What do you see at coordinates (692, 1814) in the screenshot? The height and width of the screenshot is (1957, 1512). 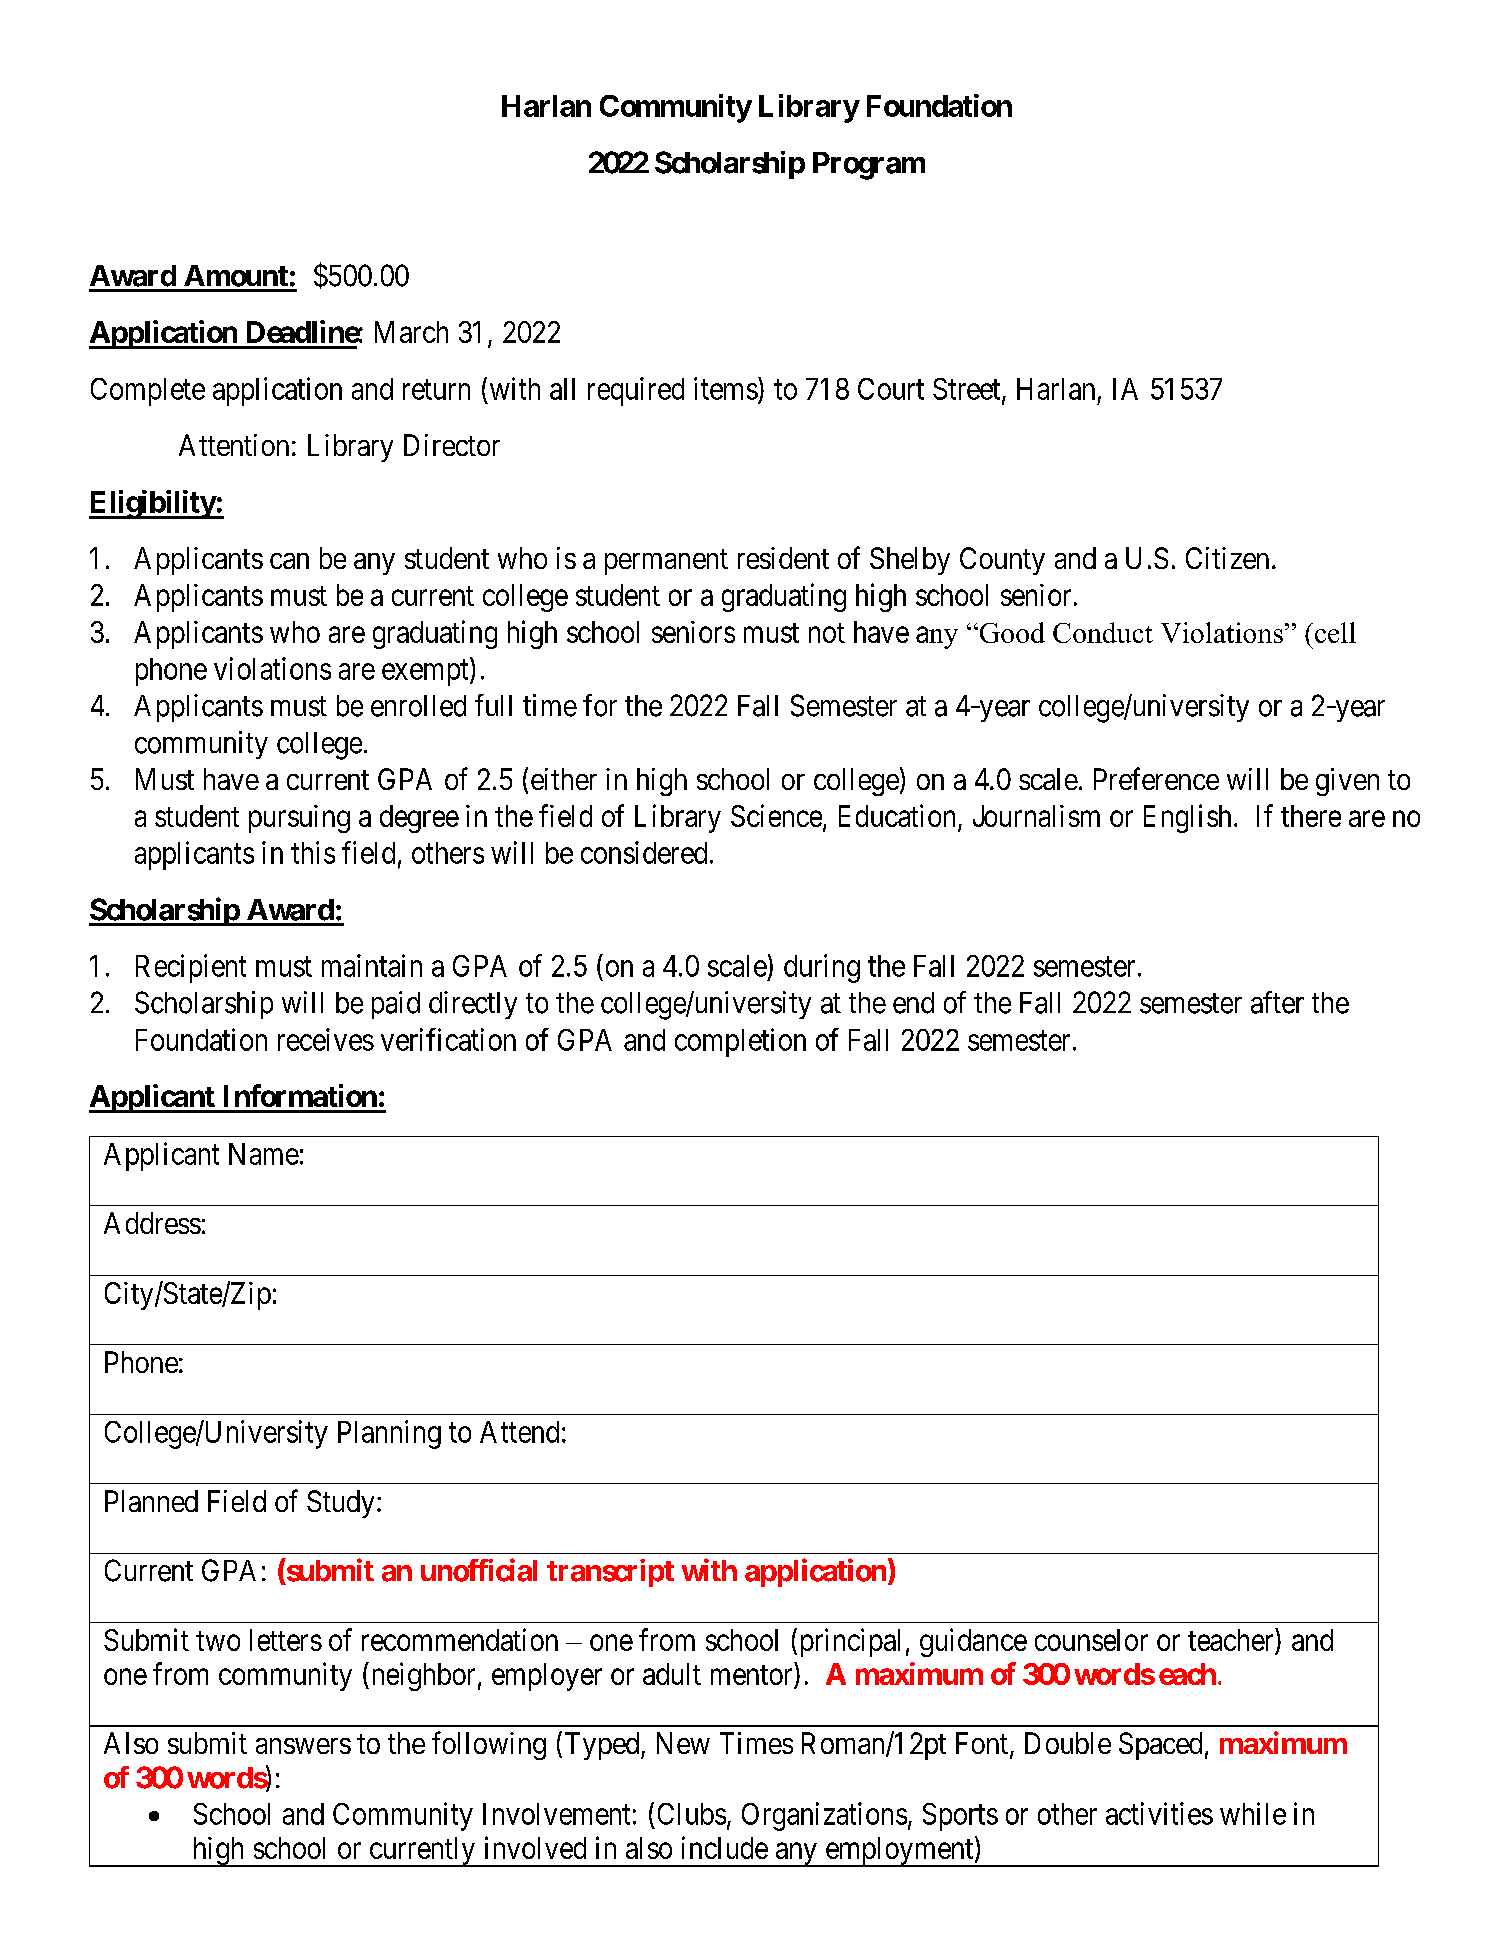 I see `Clubs` at bounding box center [692, 1814].
